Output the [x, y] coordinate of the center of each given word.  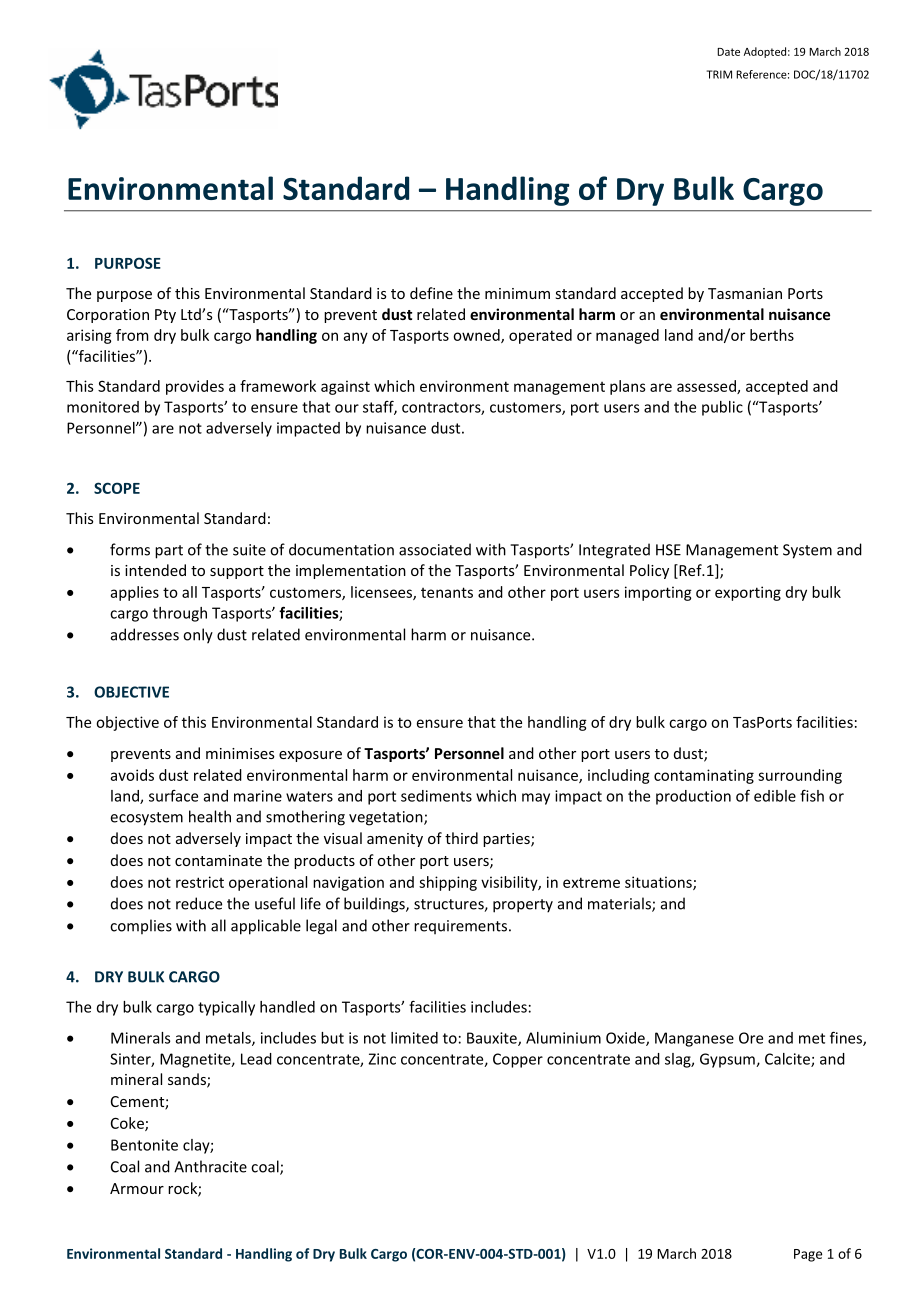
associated [435, 549]
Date [728, 52]
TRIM [719, 74]
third [461, 838]
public [722, 408]
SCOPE [117, 488]
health [210, 816]
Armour [137, 1188]
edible [775, 796]
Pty [165, 316]
